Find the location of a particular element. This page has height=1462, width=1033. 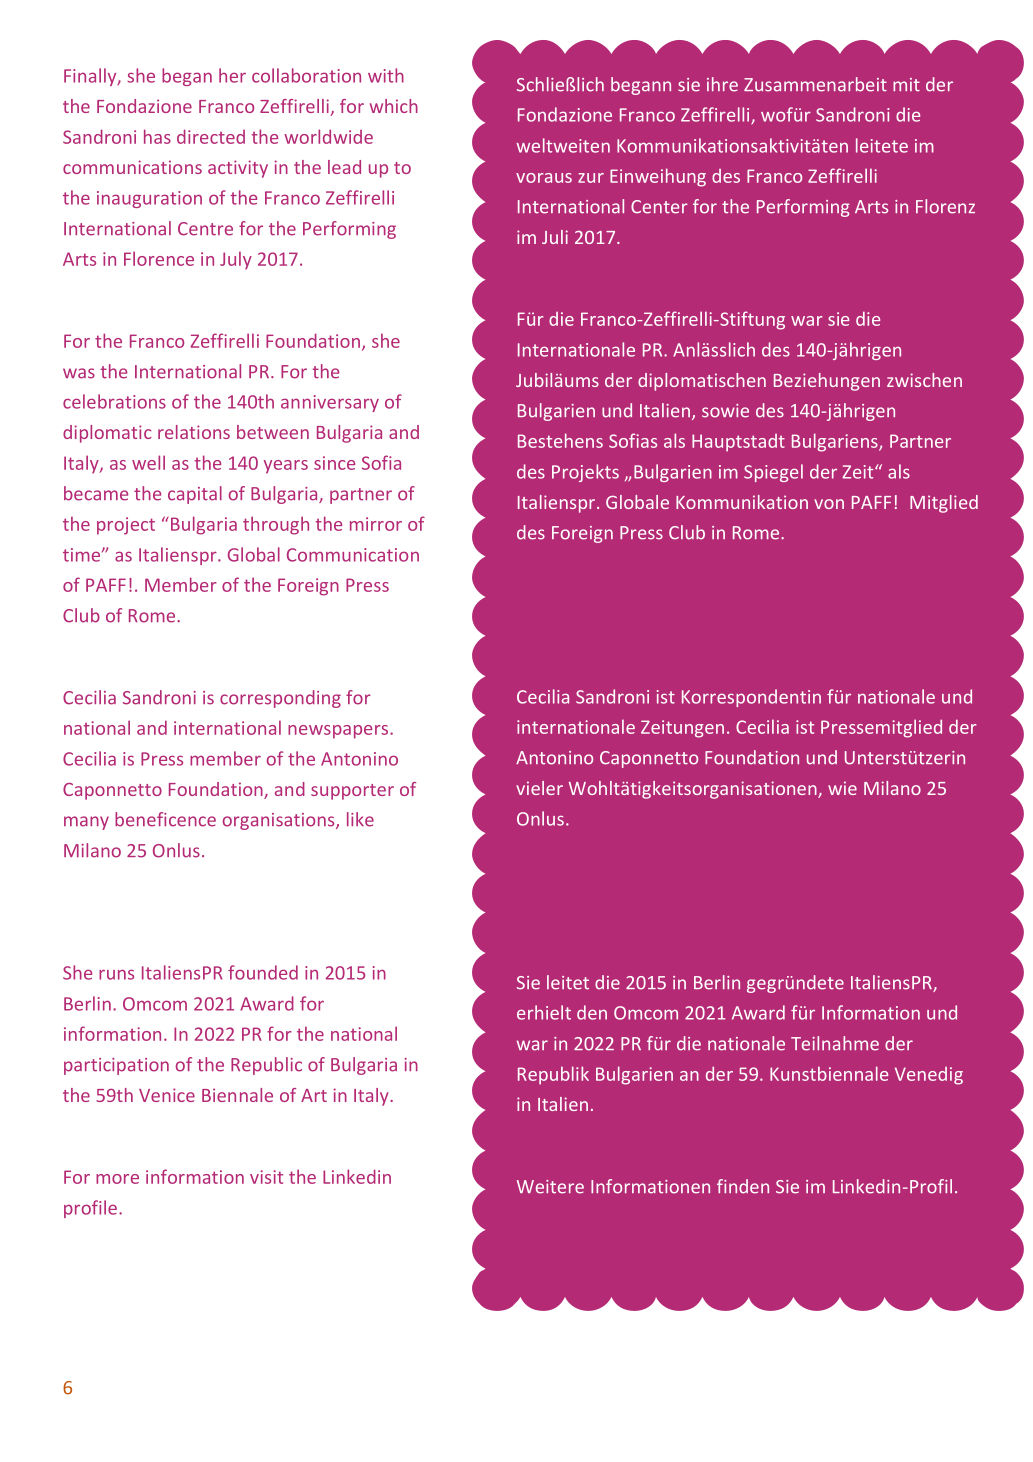

more is located at coordinates (117, 1179).
